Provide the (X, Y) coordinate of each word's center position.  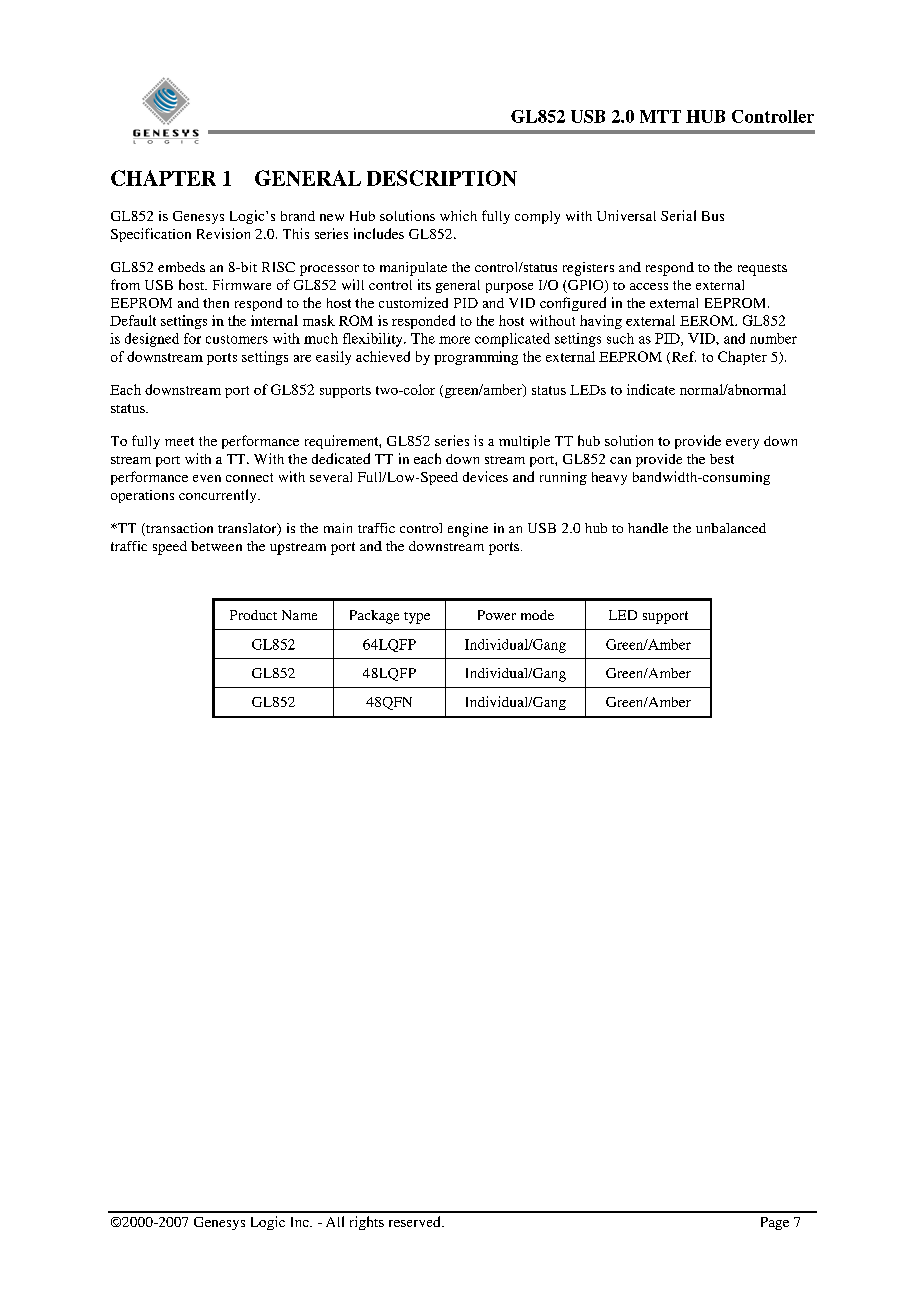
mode (537, 615)
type (417, 618)
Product (253, 615)
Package (374, 617)
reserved (416, 1221)
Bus (713, 216)
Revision (223, 233)
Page (775, 1223)
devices (485, 476)
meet (179, 441)
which (458, 215)
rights (367, 1223)
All (335, 1221)
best (722, 459)
